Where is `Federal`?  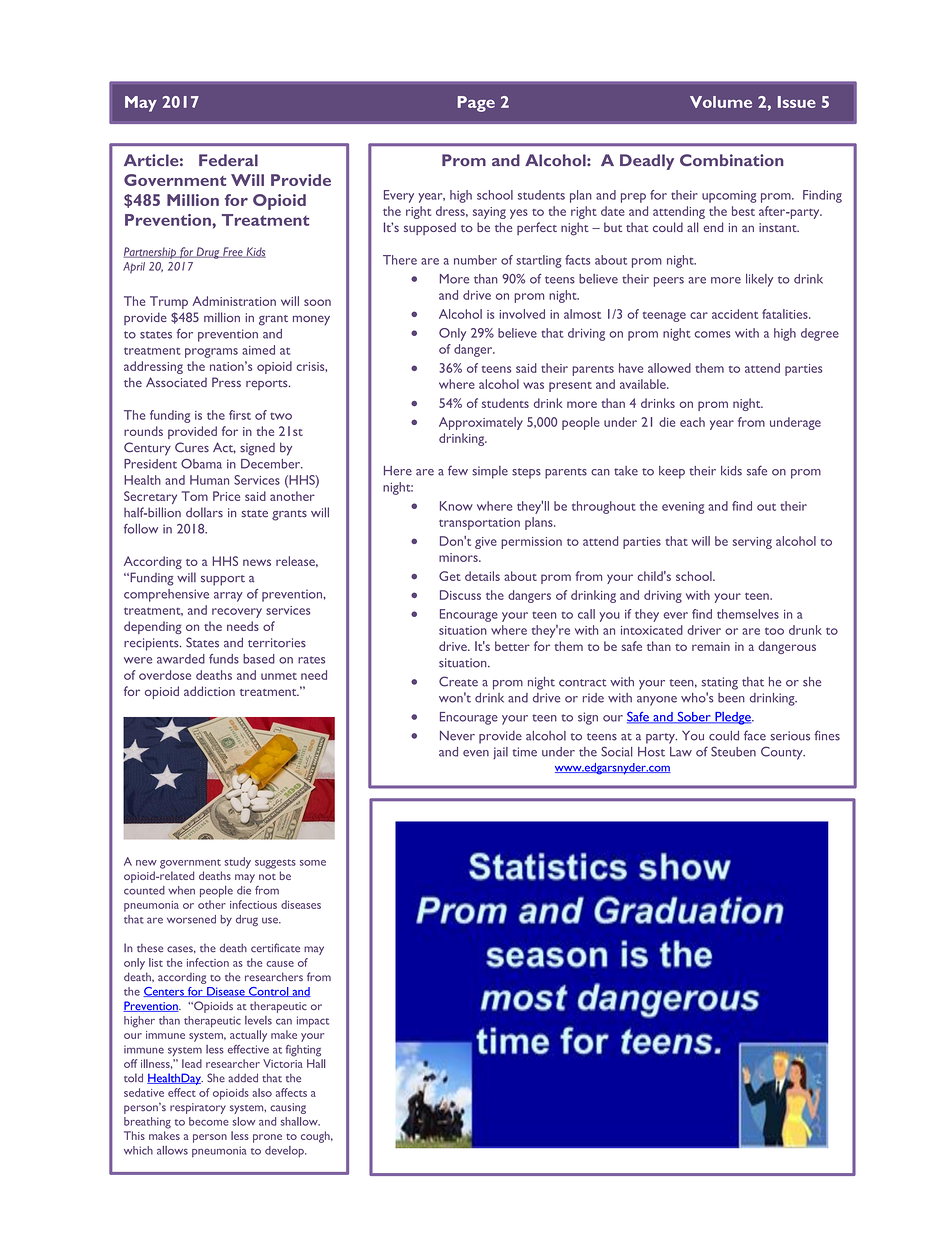 Federal is located at coordinates (228, 160).
